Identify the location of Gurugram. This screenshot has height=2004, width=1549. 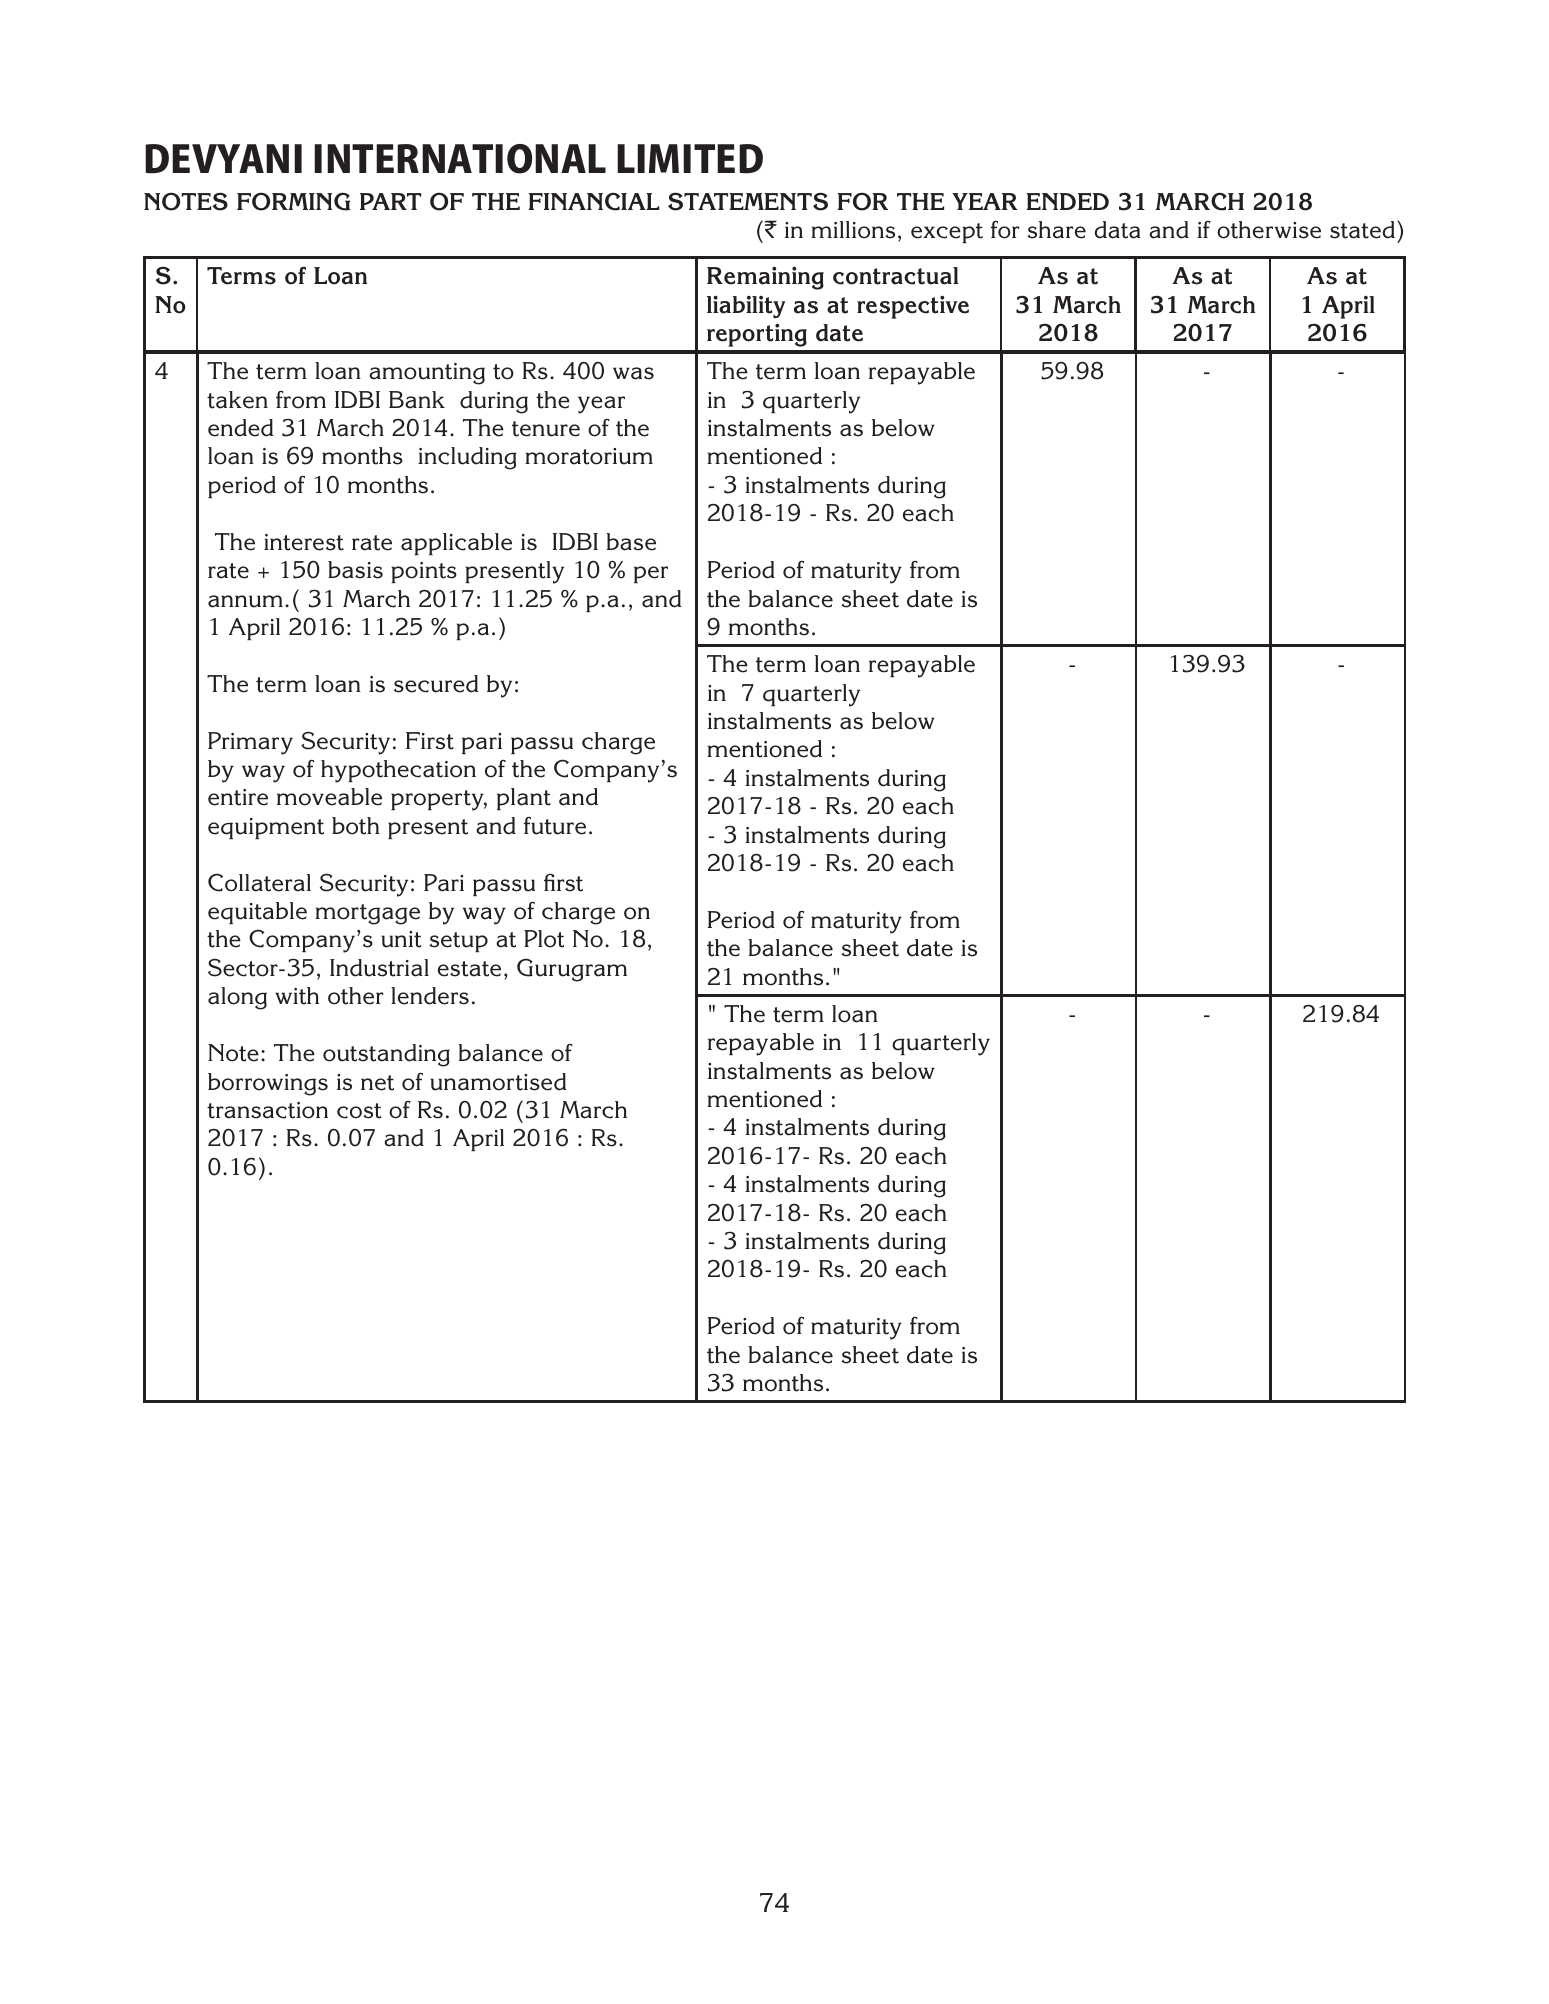
(572, 970).
